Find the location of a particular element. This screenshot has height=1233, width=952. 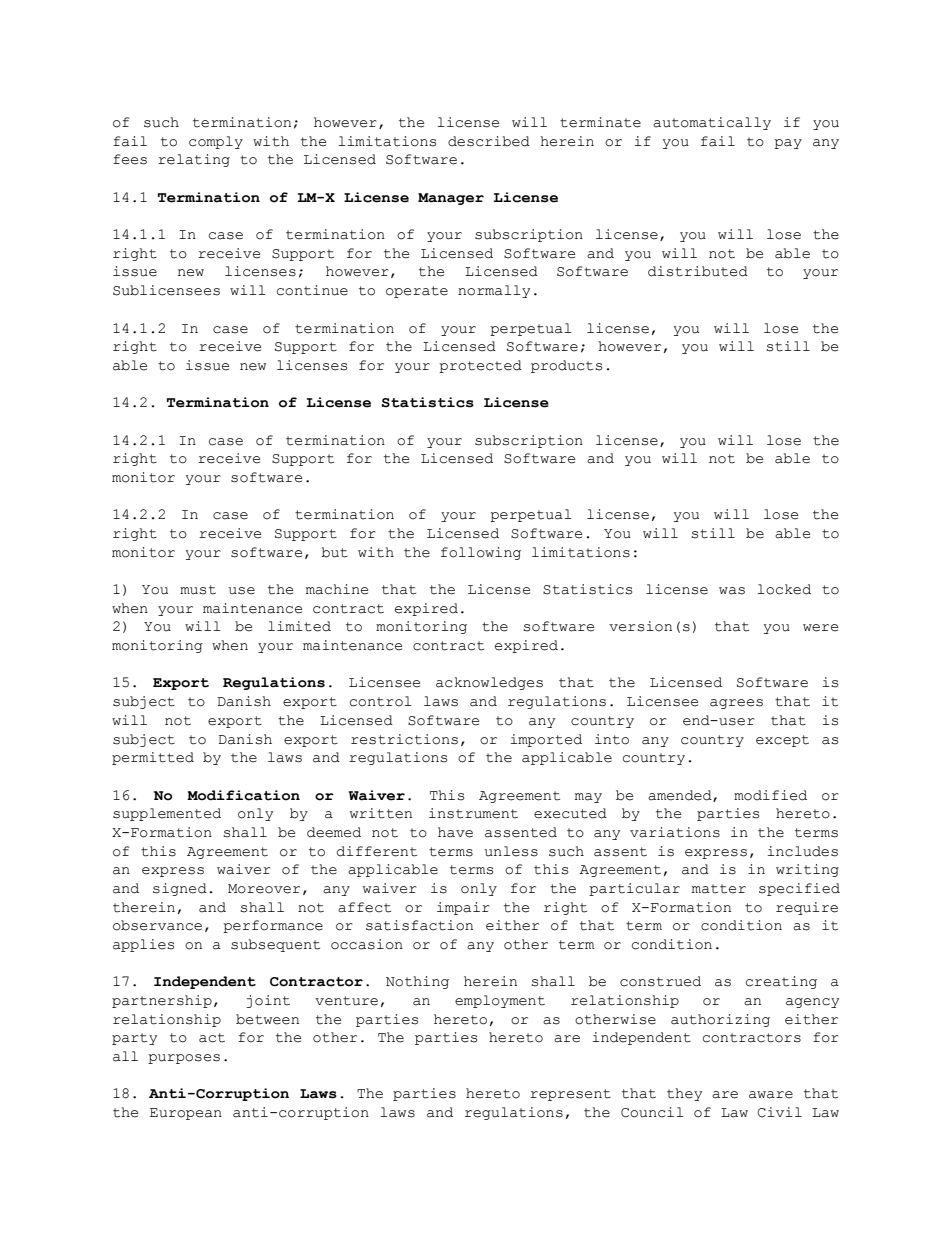

described is located at coordinates (489, 141).
